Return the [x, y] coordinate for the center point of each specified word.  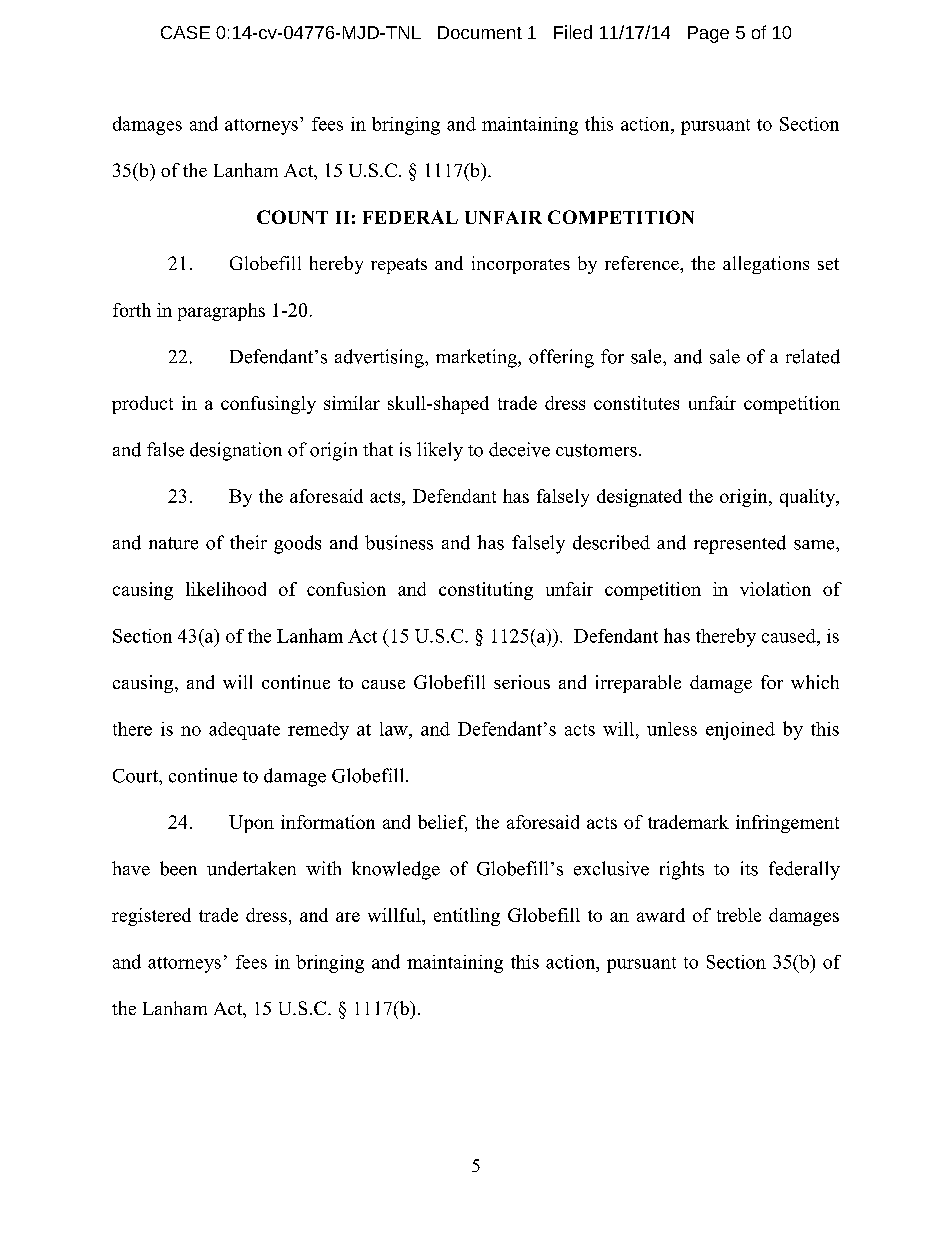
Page [708, 34]
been [178, 868]
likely [440, 451]
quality [809, 498]
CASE [185, 32]
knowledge [396, 870]
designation [236, 451]
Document [480, 32]
